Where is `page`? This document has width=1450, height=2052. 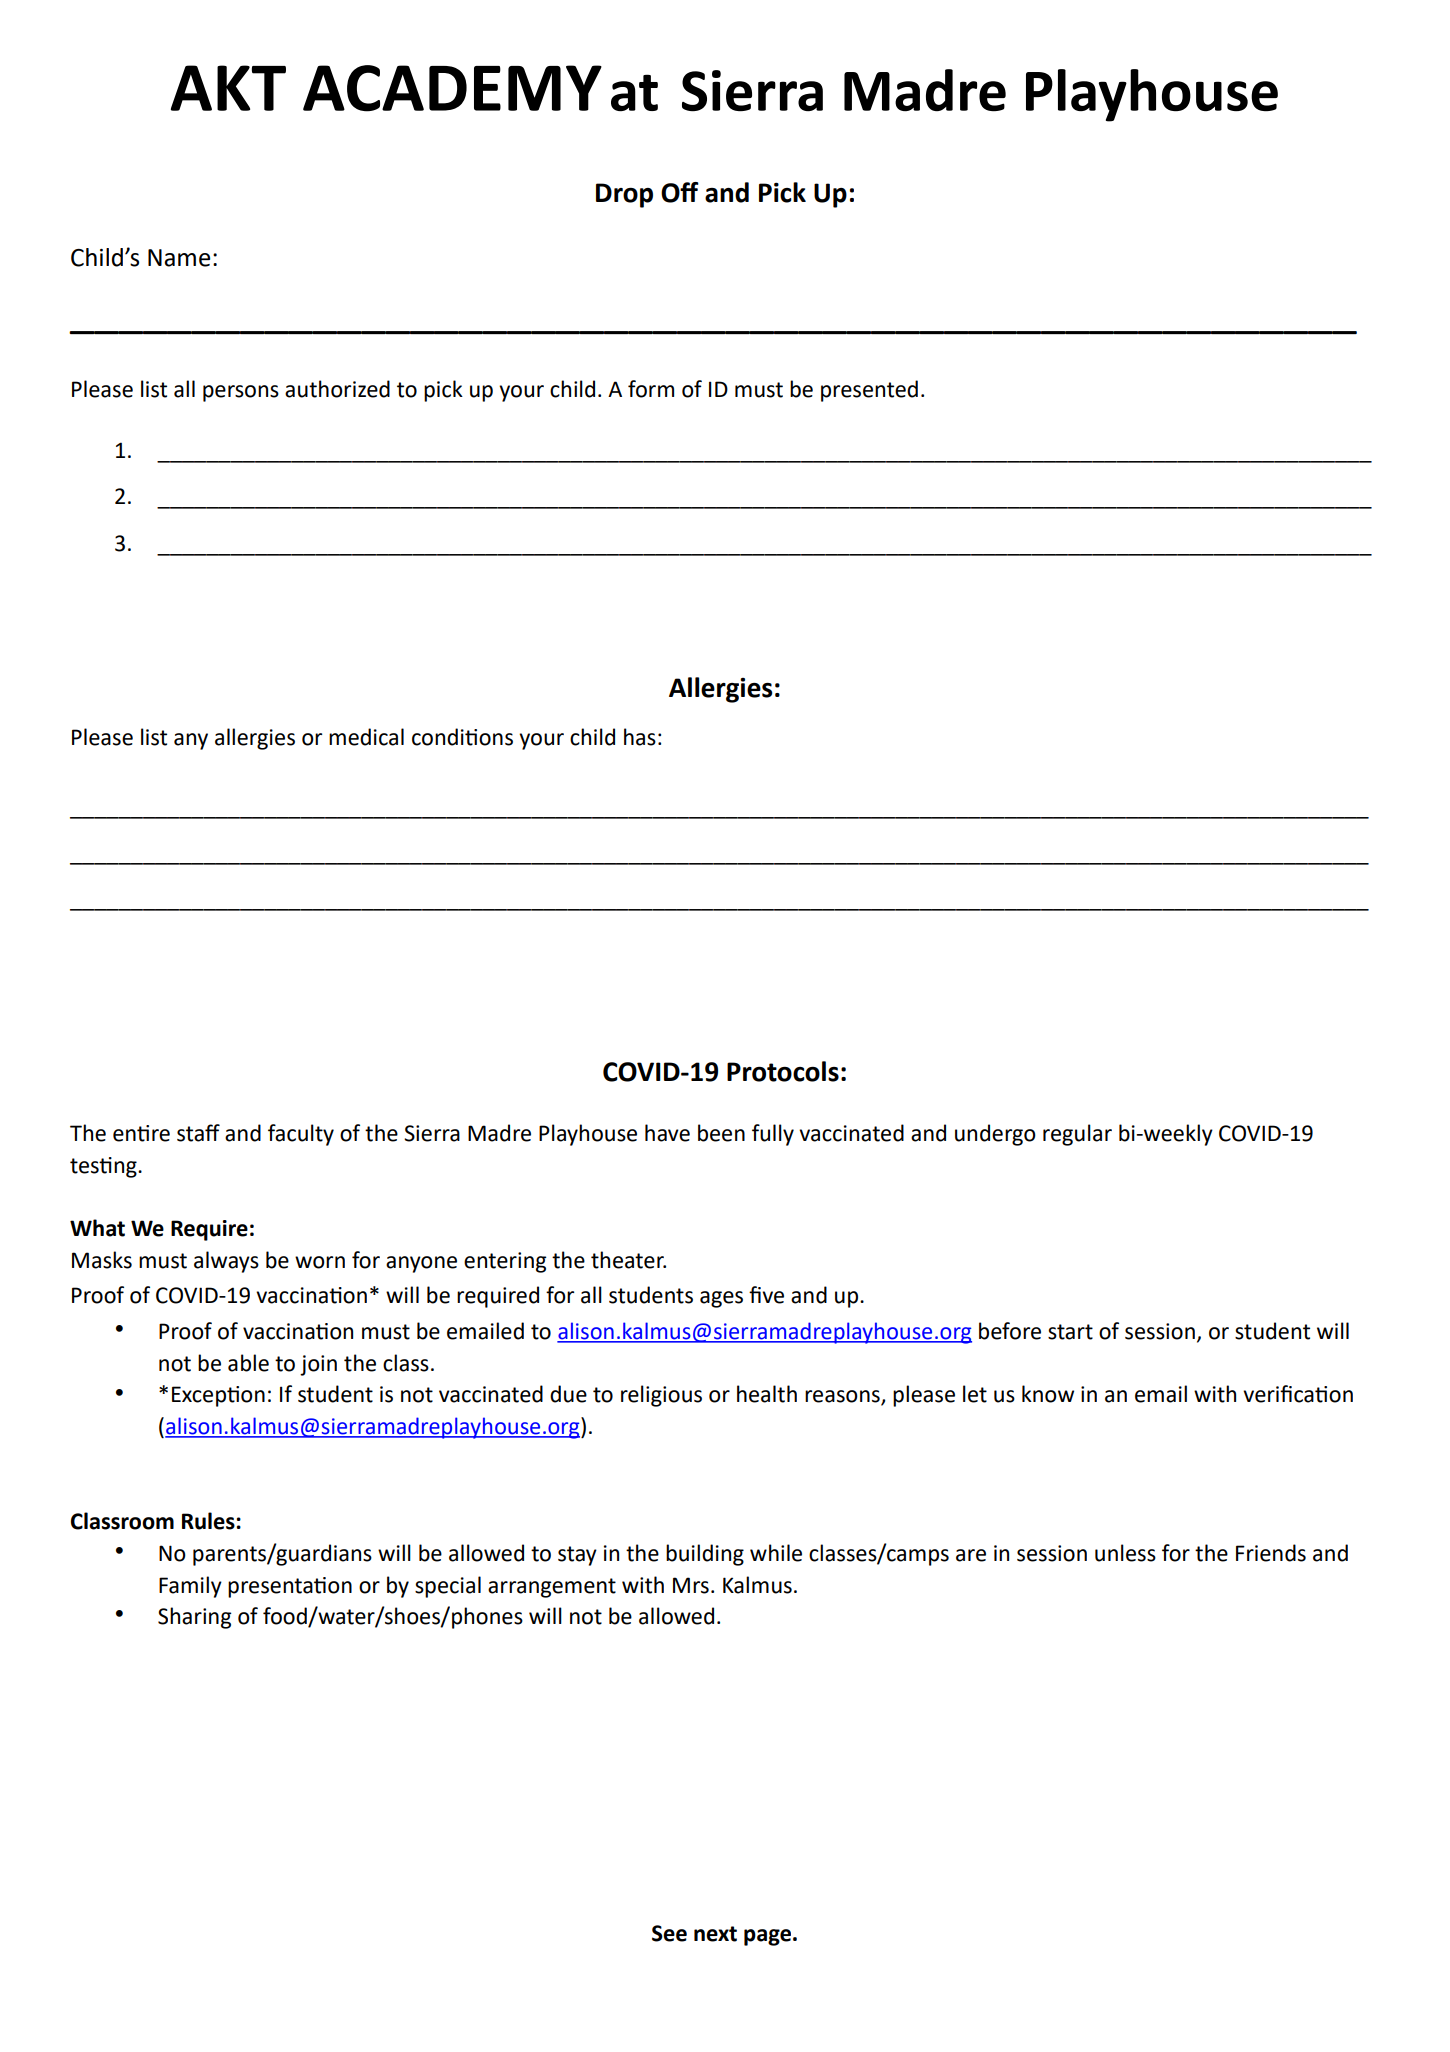 page is located at coordinates (767, 1937).
